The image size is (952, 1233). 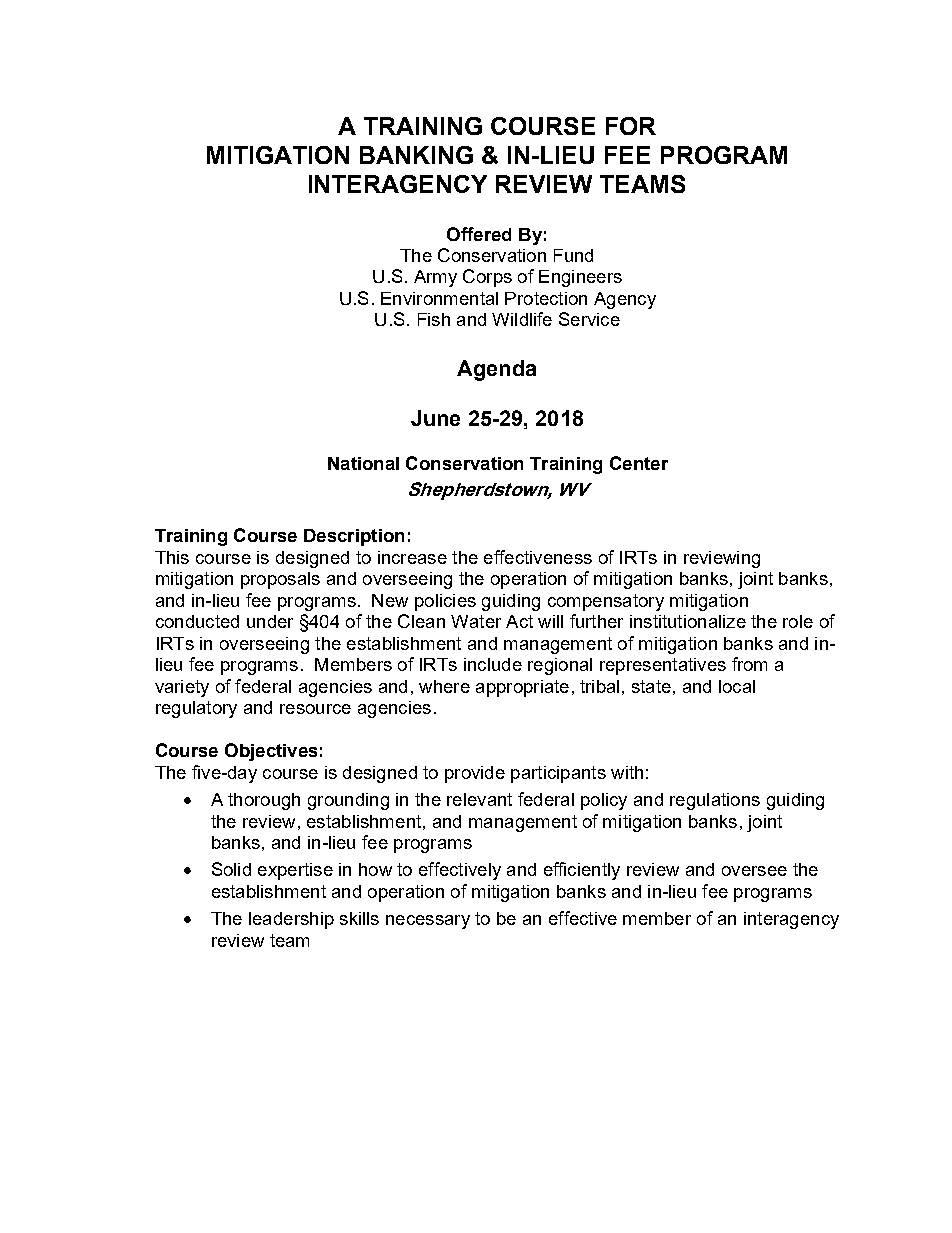 What do you see at coordinates (639, 463) in the page?
I see `Center` at bounding box center [639, 463].
